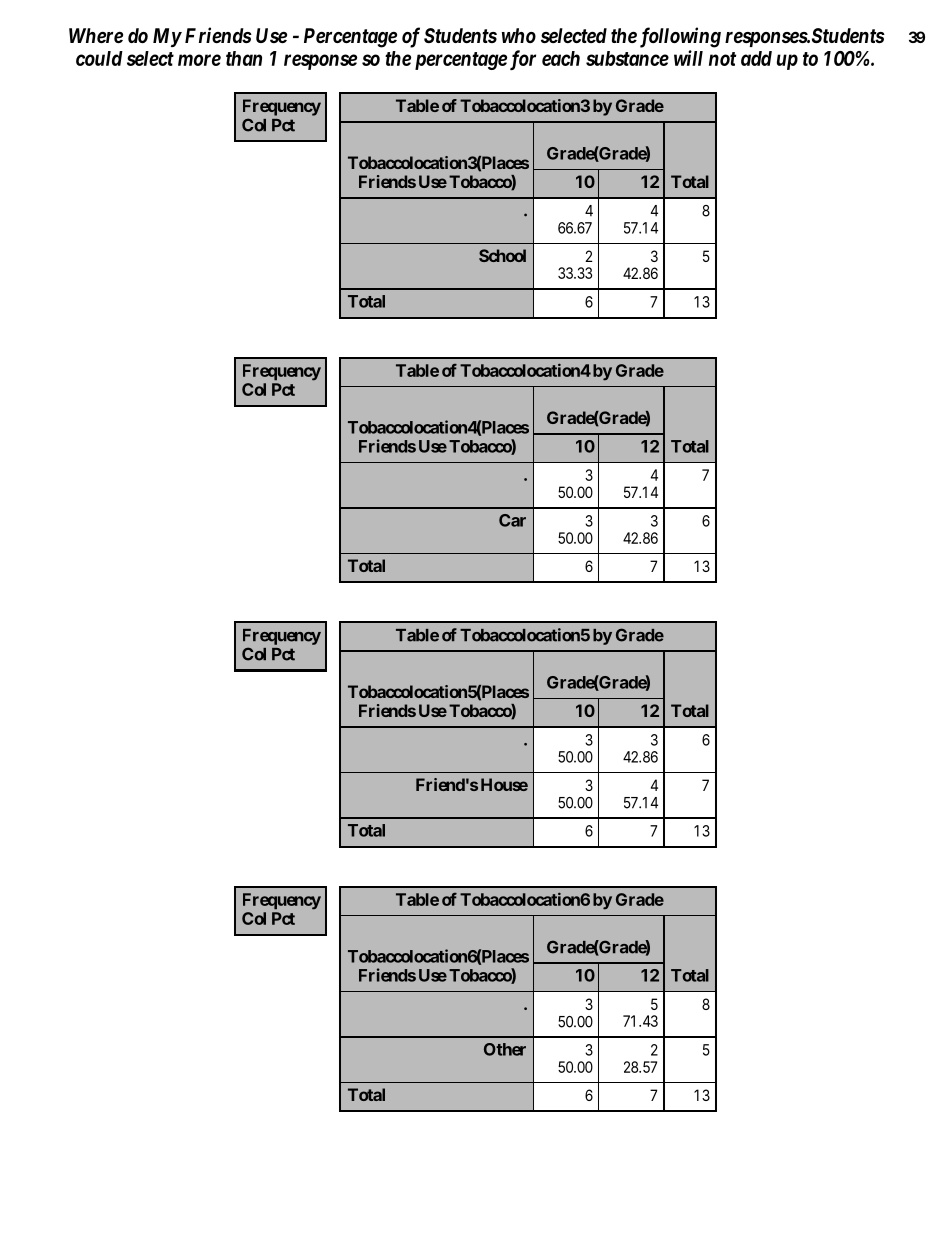 The image size is (952, 1233). Describe the element at coordinates (512, 520) in the image. I see `Car` at that location.
